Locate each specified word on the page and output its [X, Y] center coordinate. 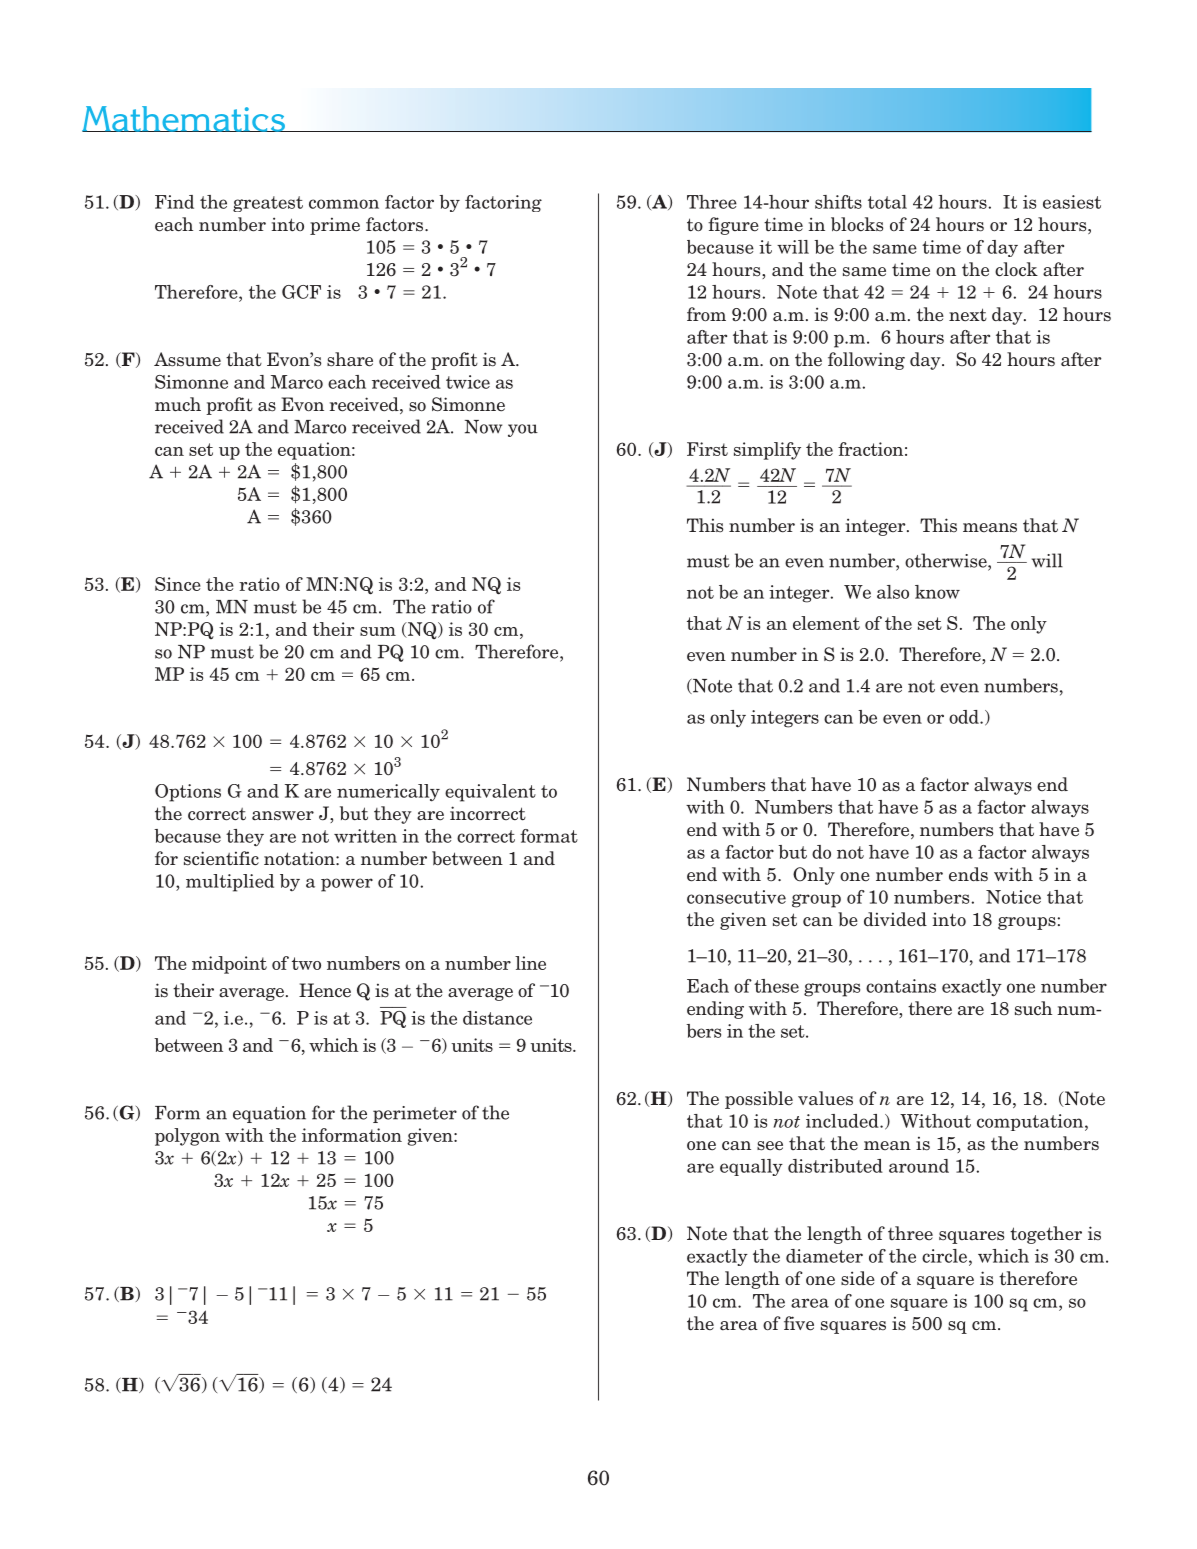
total [887, 202]
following [866, 361]
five [799, 1323]
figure [733, 226]
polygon [187, 1137]
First [707, 449]
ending [715, 1010]
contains [901, 986]
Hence [325, 990]
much [178, 404]
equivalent [490, 793]
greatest [268, 204]
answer [283, 816]
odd [965, 717]
